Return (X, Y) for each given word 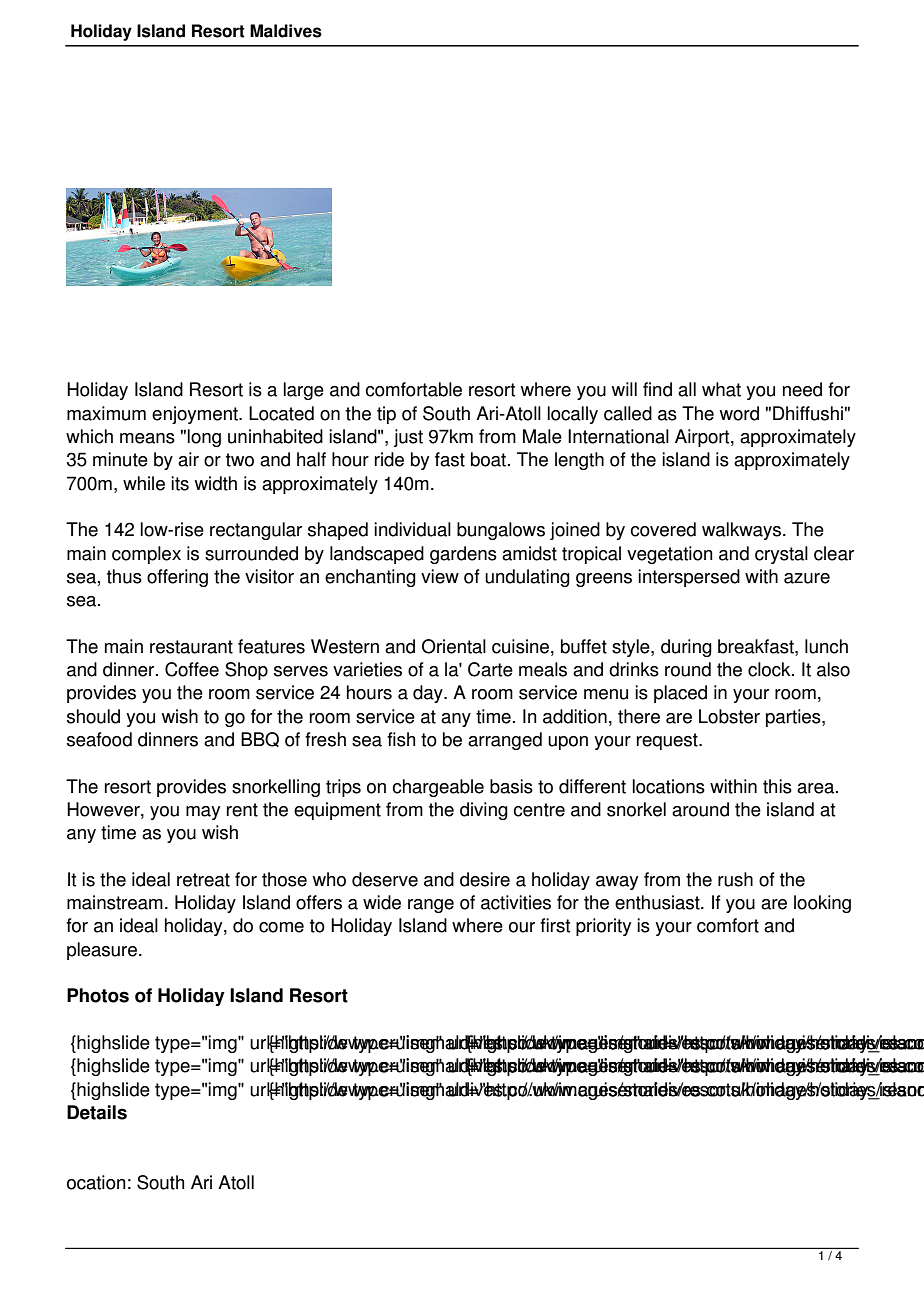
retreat (203, 880)
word (739, 413)
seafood (99, 739)
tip (386, 415)
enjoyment (196, 415)
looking (822, 904)
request (668, 741)
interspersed (689, 578)
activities (516, 902)
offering (177, 578)
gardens (463, 555)
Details (97, 1112)
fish (401, 739)
